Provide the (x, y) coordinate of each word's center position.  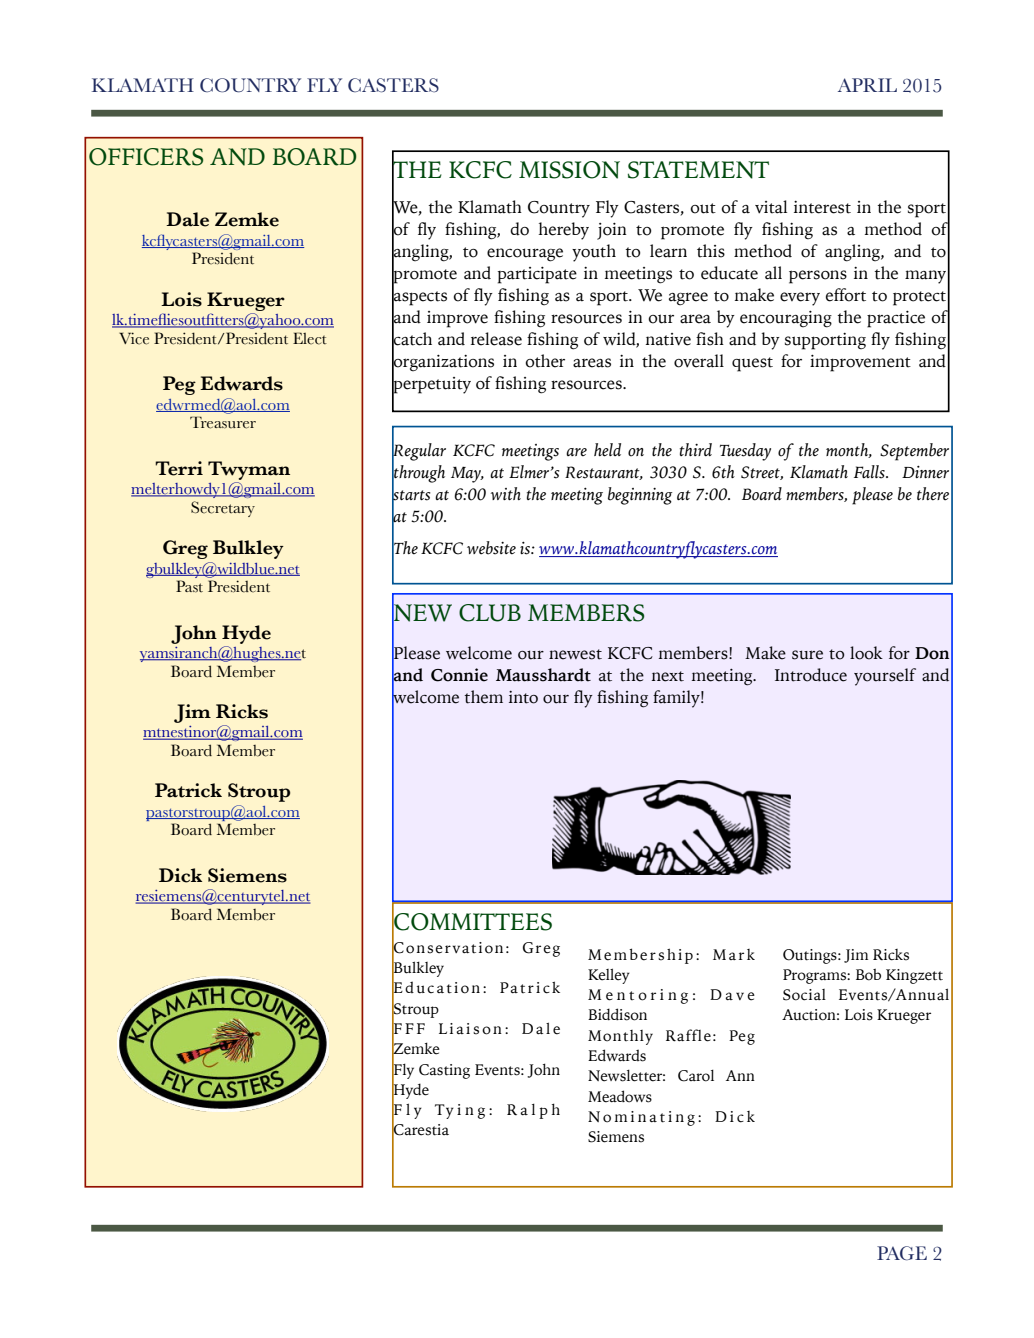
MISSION (569, 170)
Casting (444, 1071)
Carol (696, 1076)
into (523, 697)
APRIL (867, 85)
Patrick (188, 790)
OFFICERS (146, 157)
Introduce (811, 675)
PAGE (902, 1253)
